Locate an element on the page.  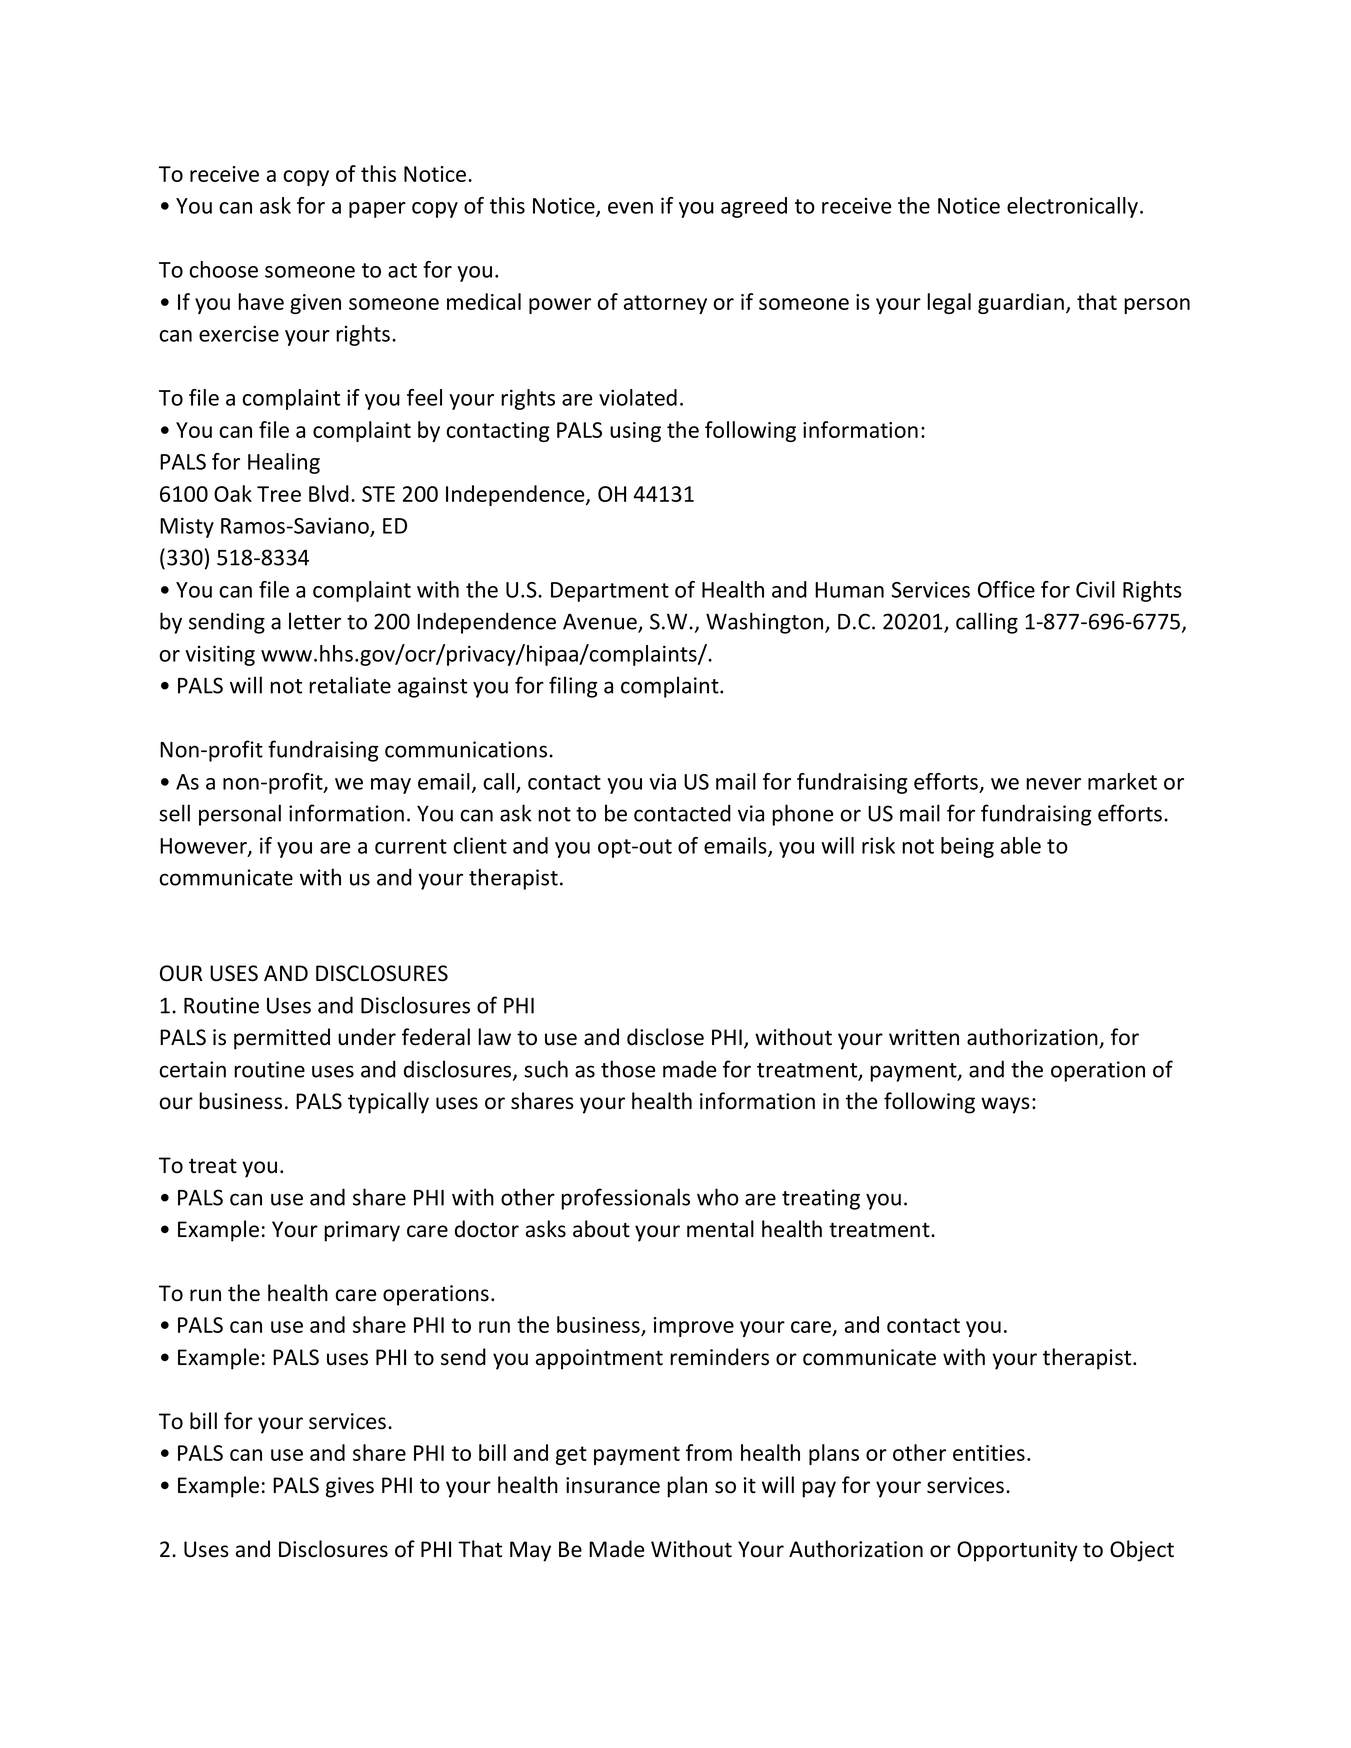
Department is located at coordinates (610, 592).
